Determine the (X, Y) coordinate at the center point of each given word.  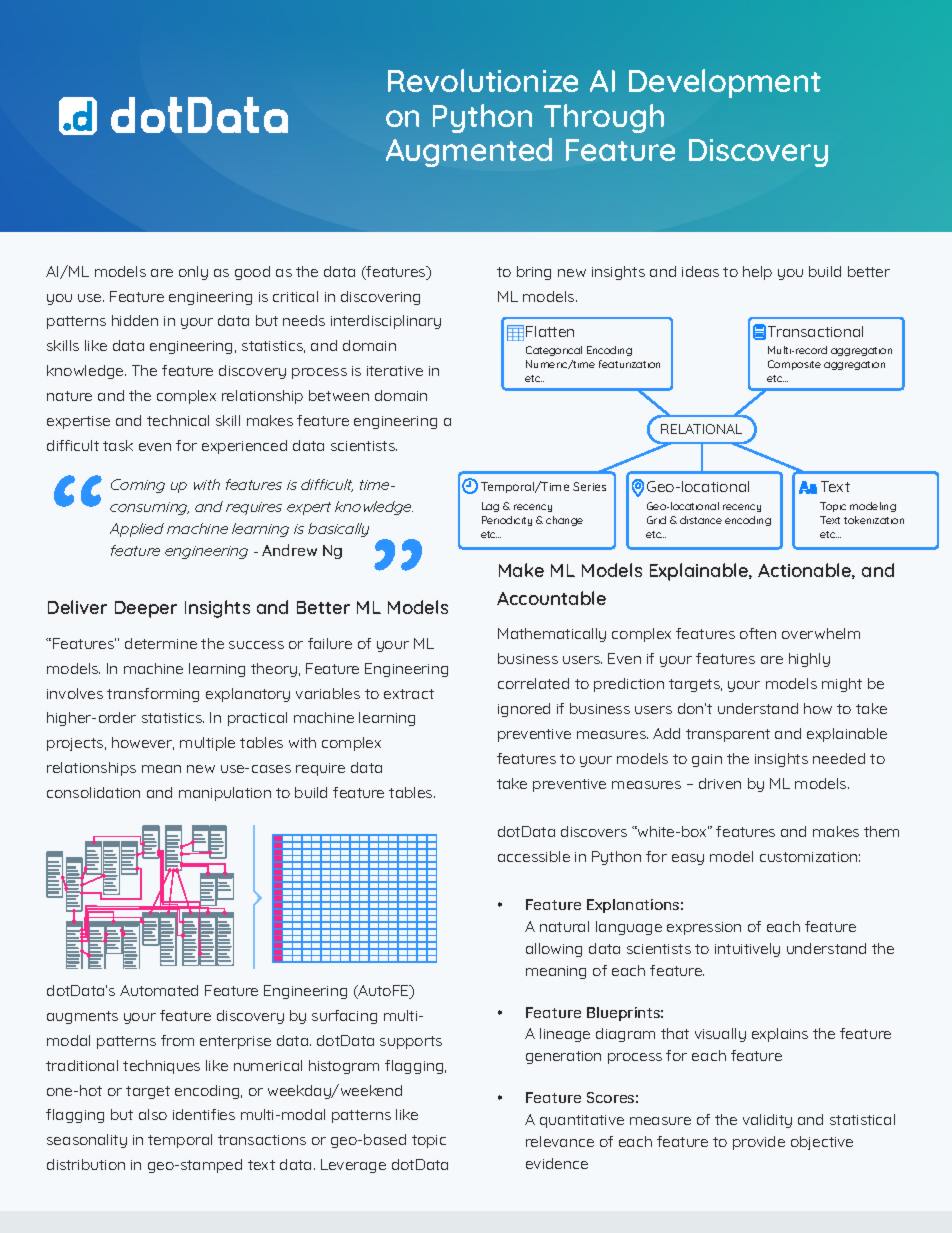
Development (725, 83)
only (193, 273)
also (153, 1114)
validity (767, 1121)
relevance (560, 1141)
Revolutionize (483, 80)
